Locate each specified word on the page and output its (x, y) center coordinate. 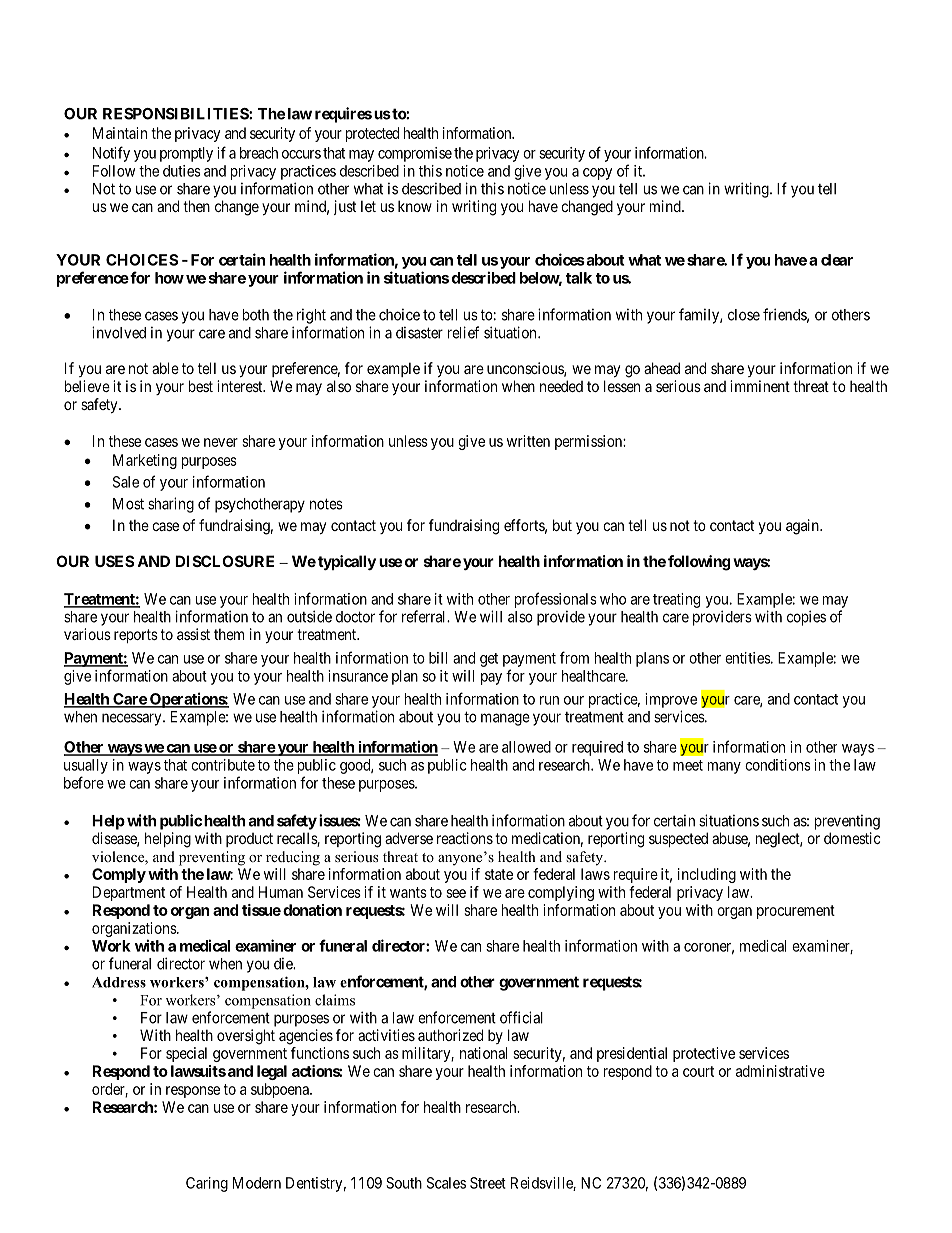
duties (182, 171)
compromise (415, 154)
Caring (207, 1184)
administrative (780, 1071)
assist (193, 634)
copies (806, 618)
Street (488, 1183)
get (489, 660)
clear (837, 260)
